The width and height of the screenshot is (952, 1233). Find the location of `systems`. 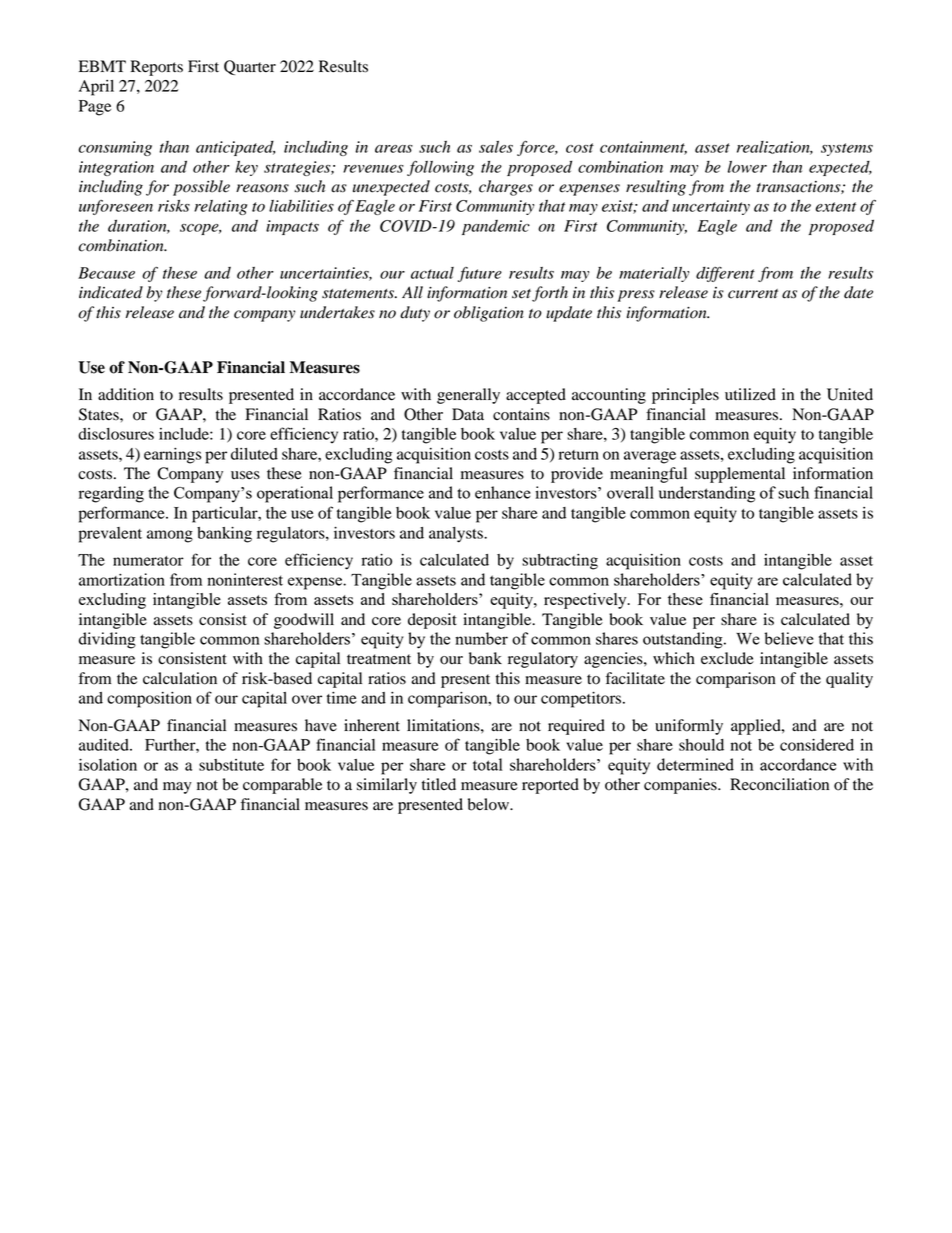

systems is located at coordinates (847, 149).
